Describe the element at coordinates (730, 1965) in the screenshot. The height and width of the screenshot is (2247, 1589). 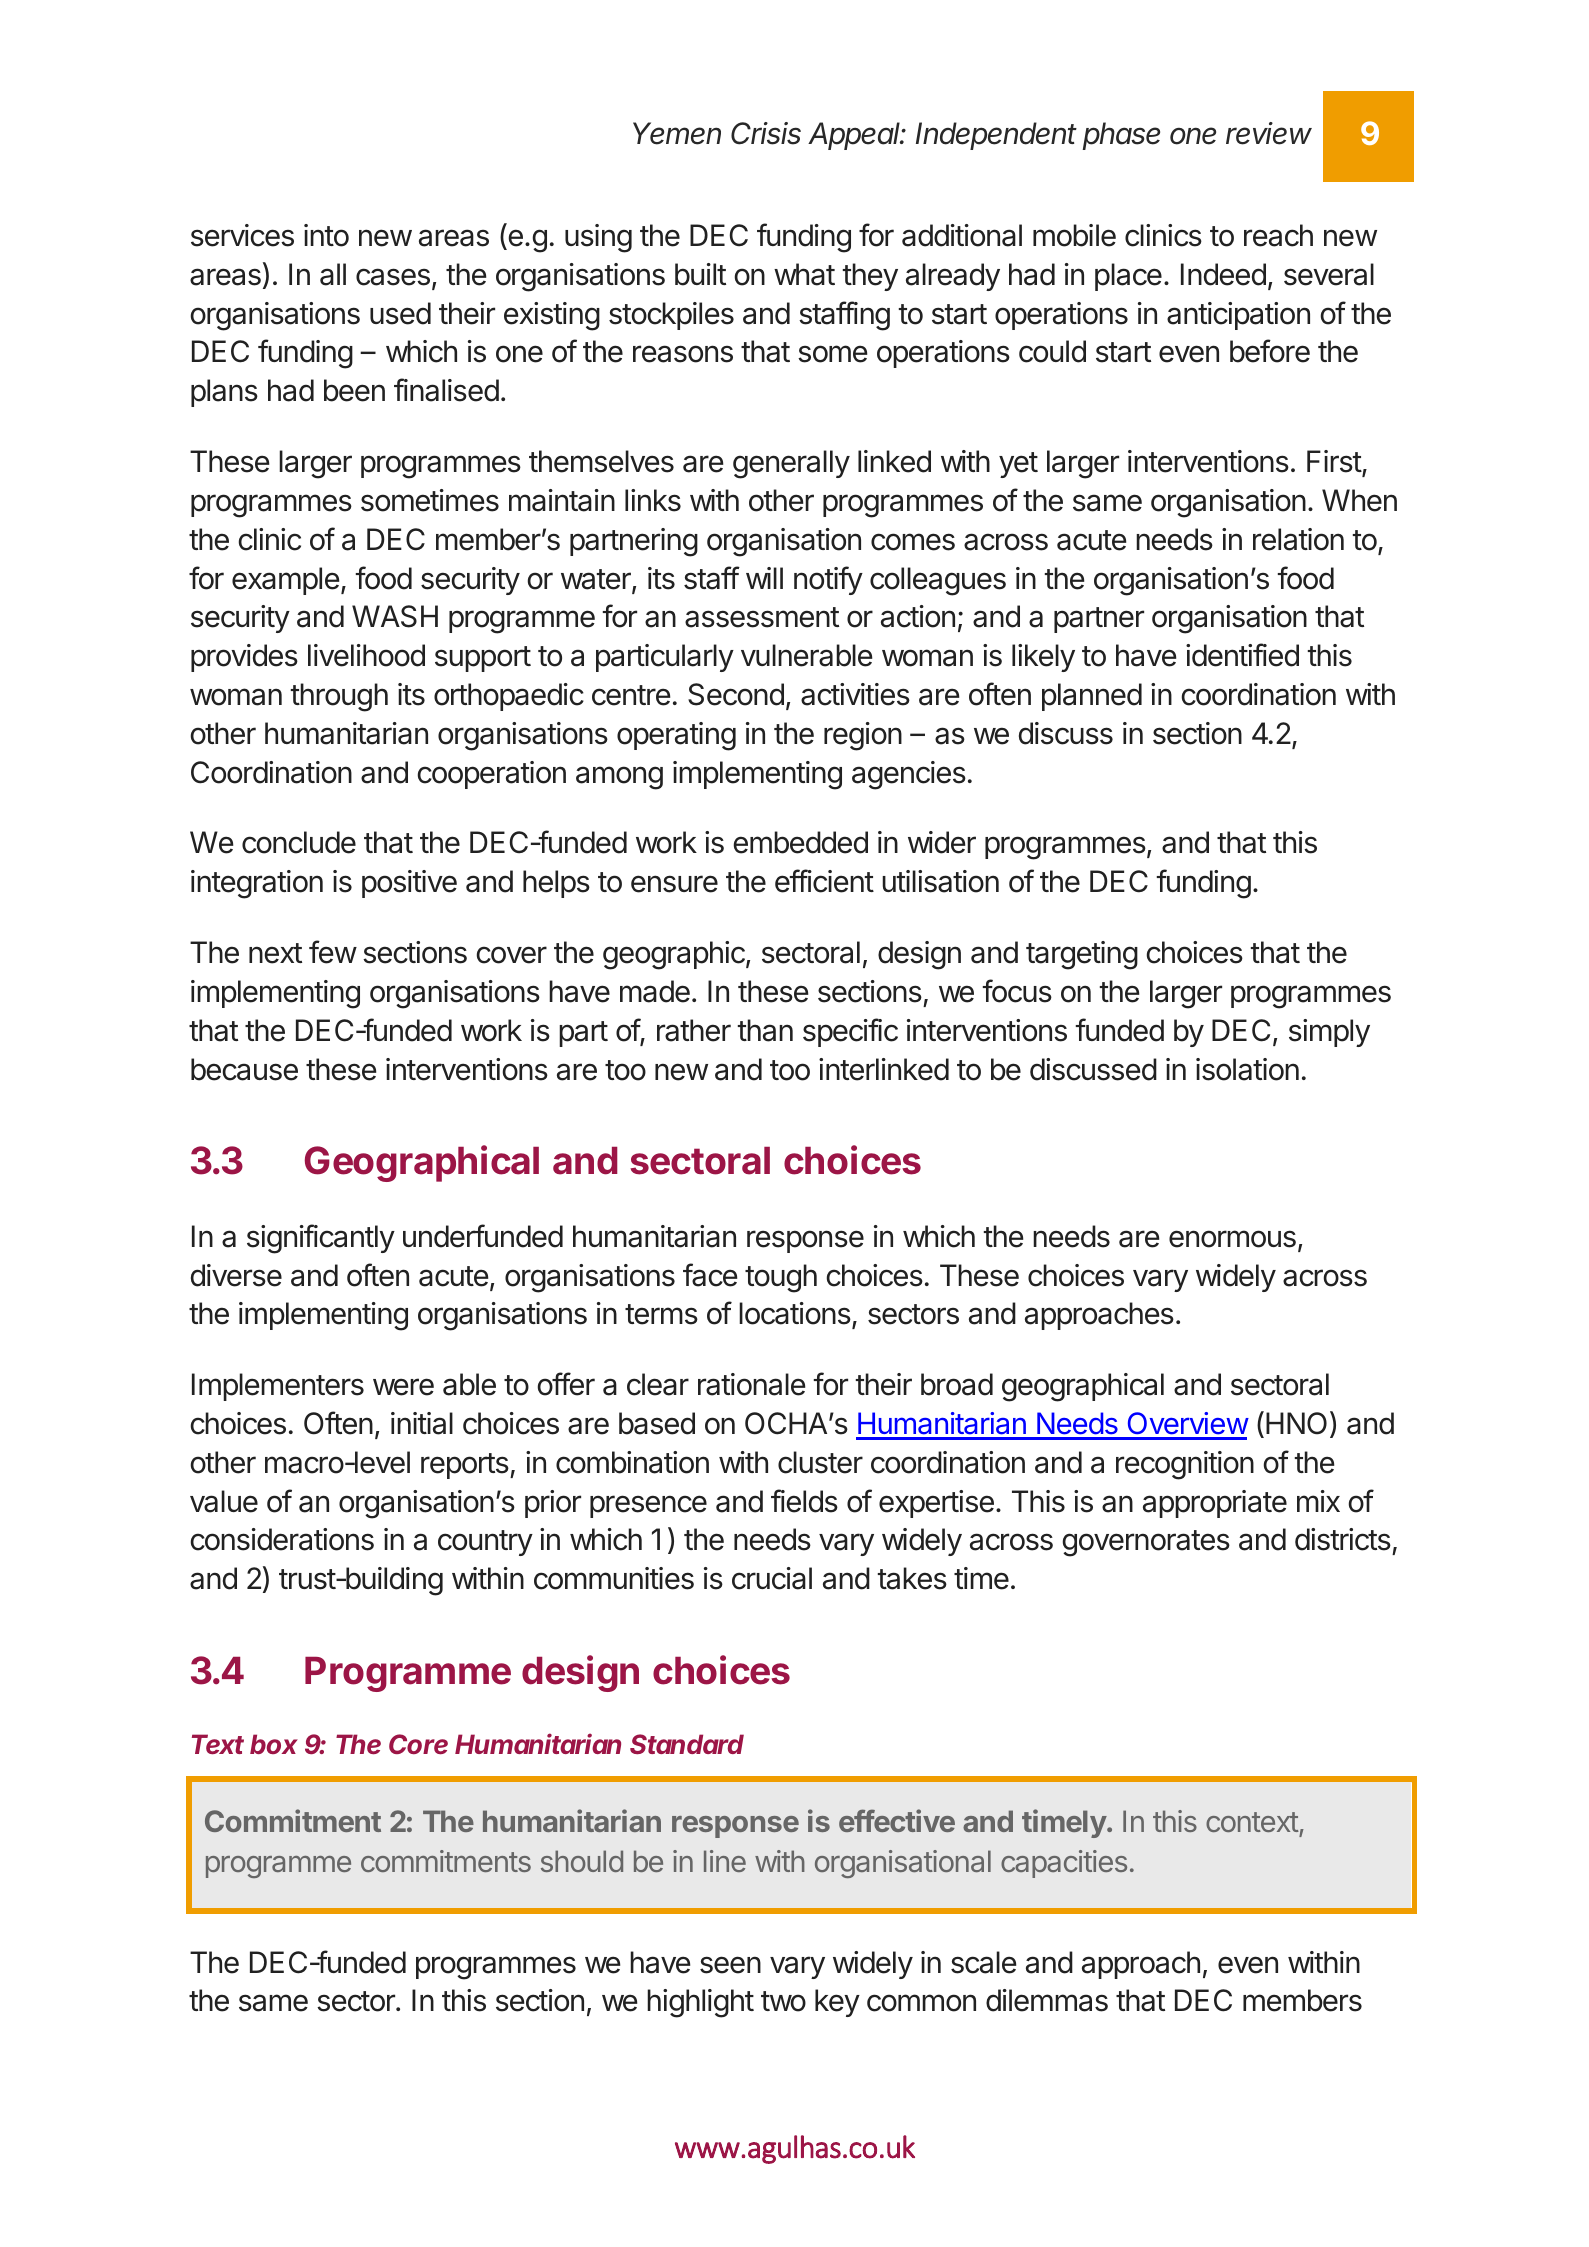
I see `seen` at that location.
